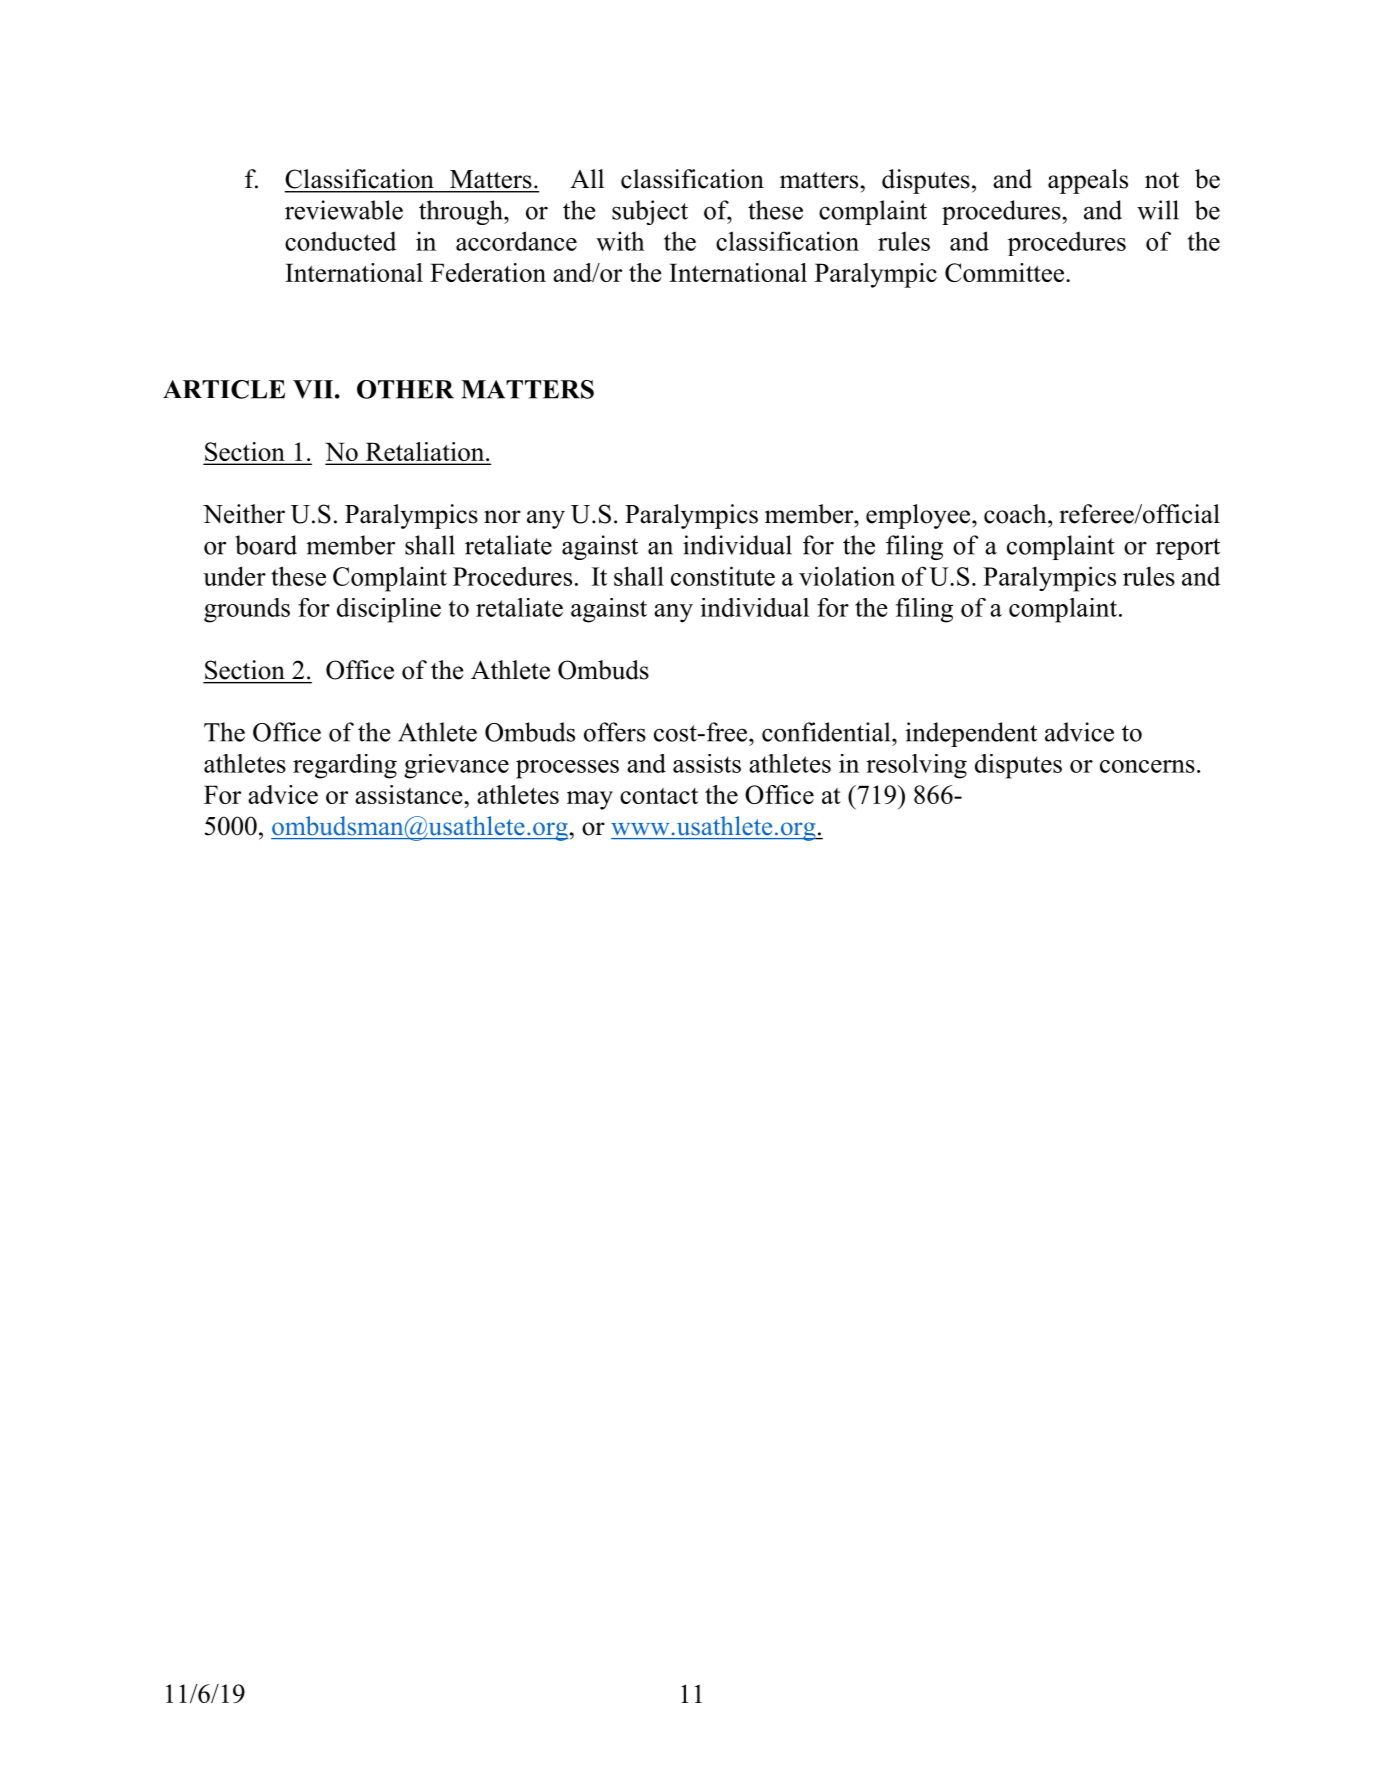  Describe the element at coordinates (650, 212) in the page. I see `subject` at that location.
